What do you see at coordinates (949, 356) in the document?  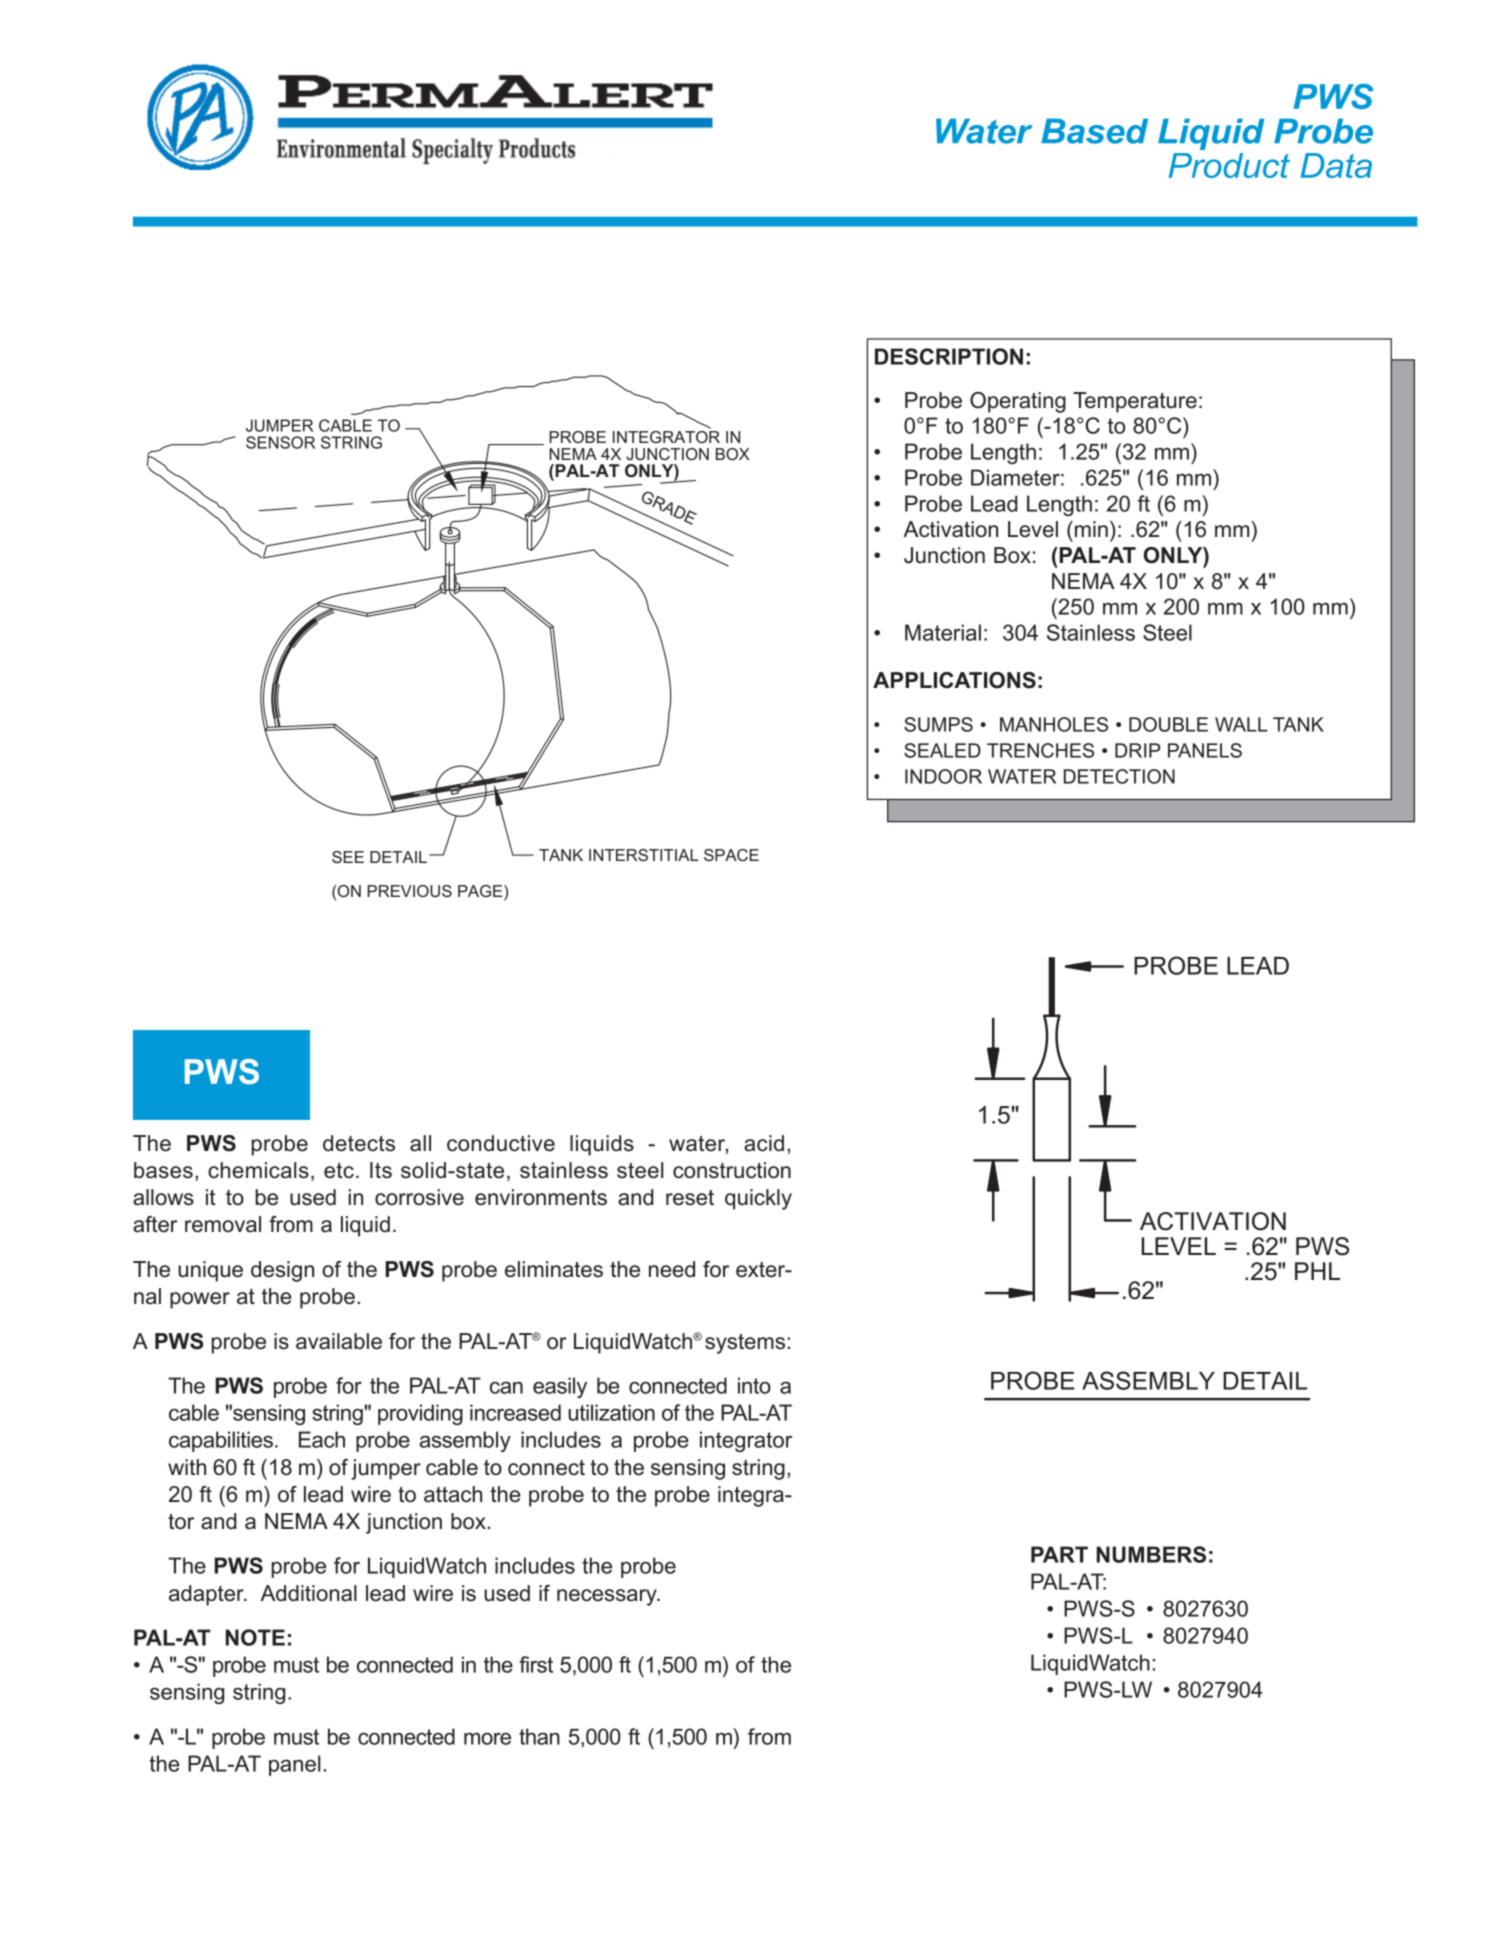 I see `DESCRIPTION` at bounding box center [949, 356].
